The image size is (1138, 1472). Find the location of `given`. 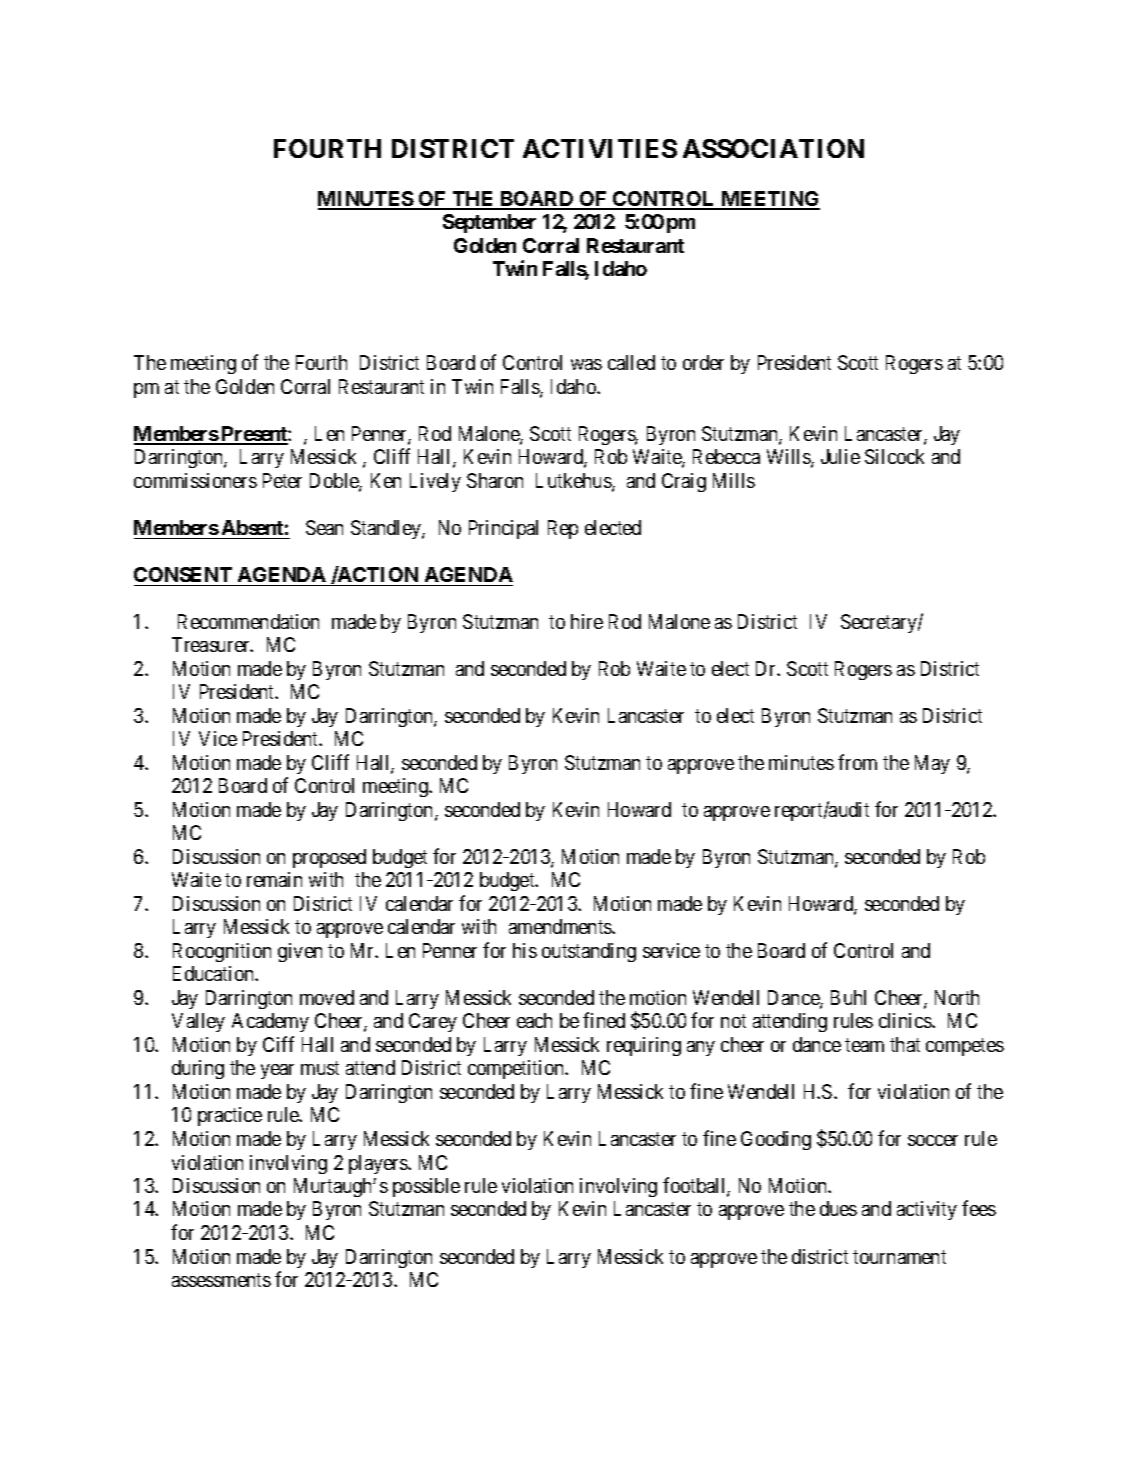

given is located at coordinates (300, 952).
